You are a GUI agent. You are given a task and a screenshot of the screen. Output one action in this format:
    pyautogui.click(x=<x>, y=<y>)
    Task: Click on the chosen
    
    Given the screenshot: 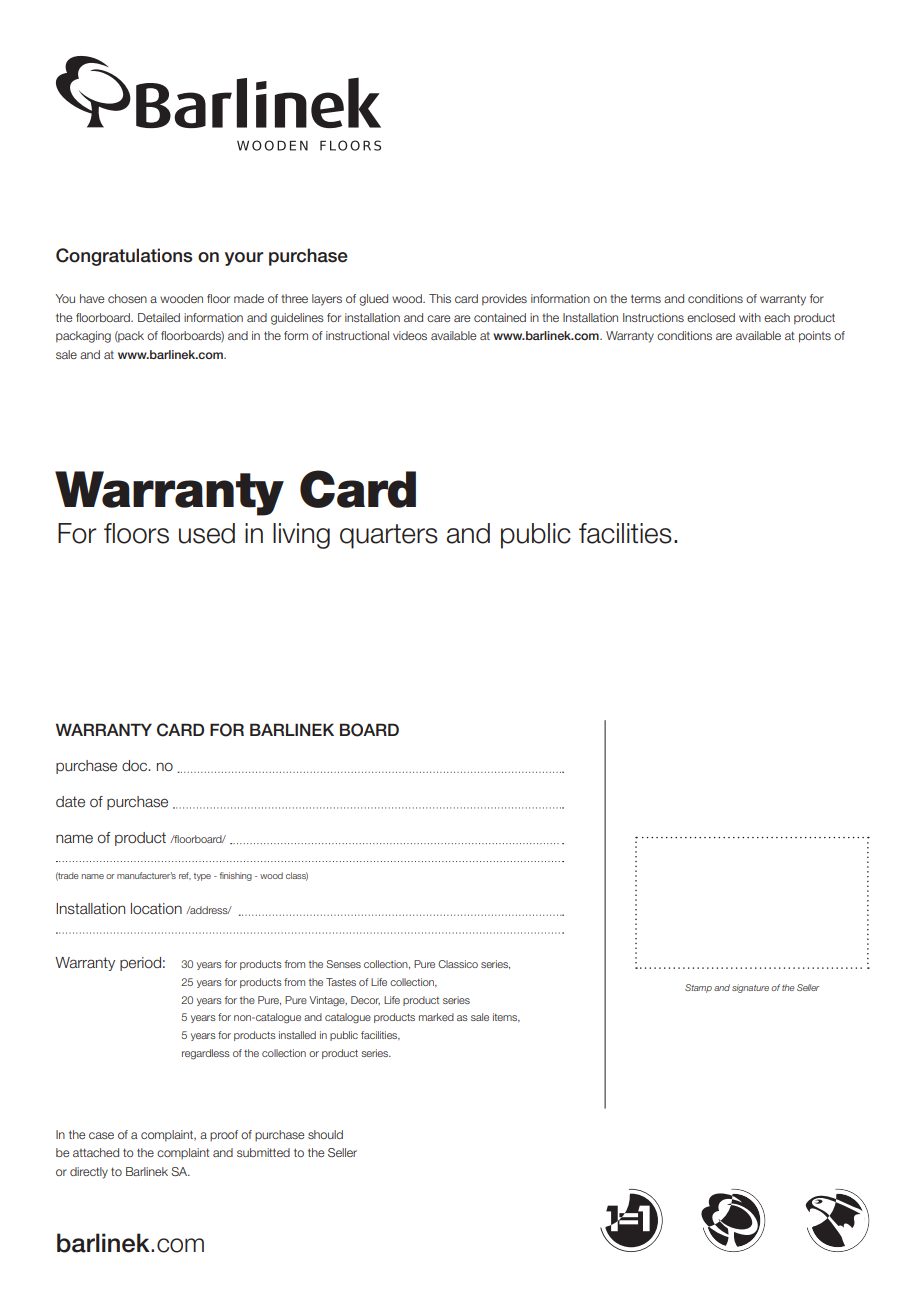 What is the action you would take?
    pyautogui.click(x=127, y=298)
